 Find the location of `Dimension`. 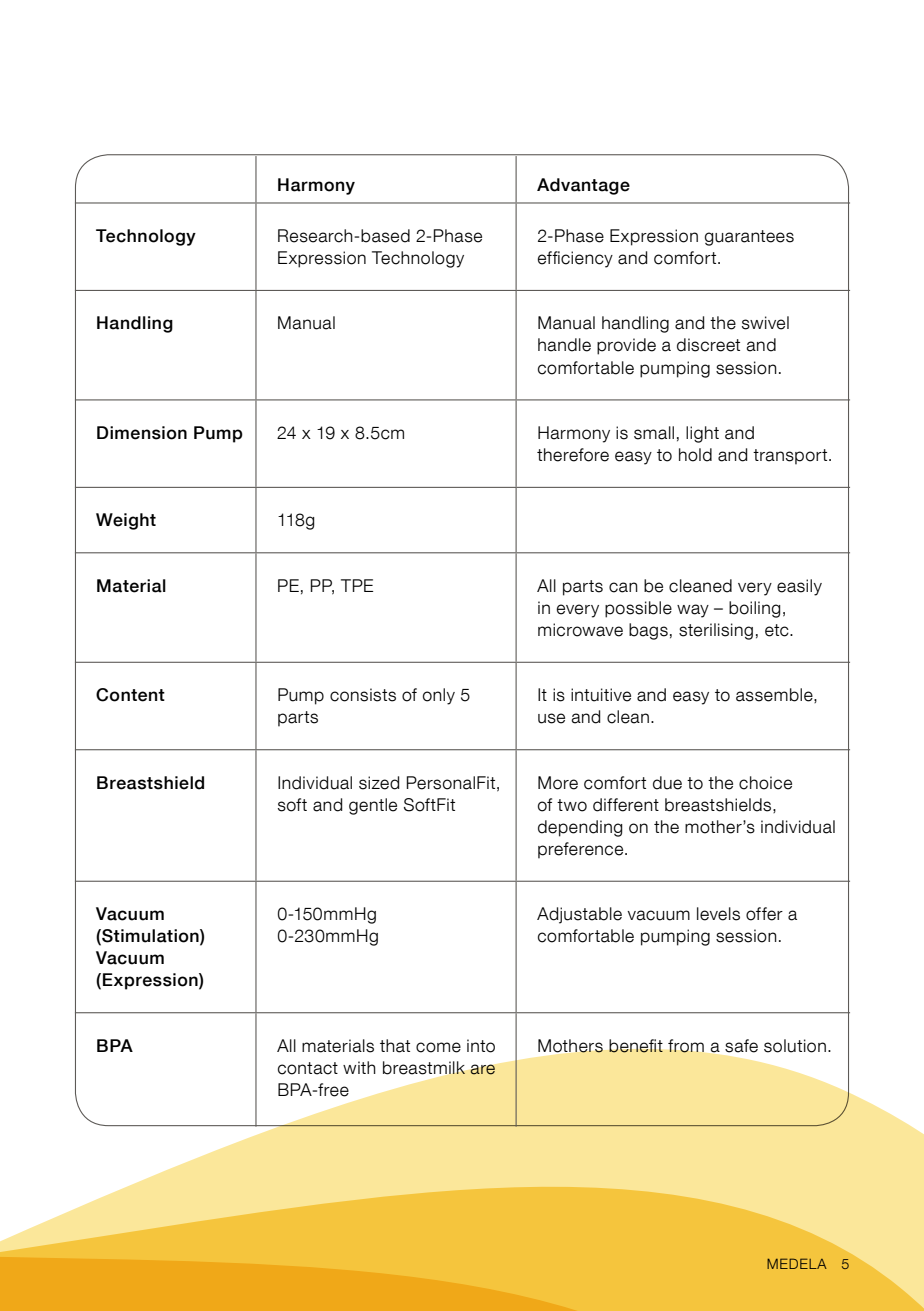

Dimension is located at coordinates (142, 433).
